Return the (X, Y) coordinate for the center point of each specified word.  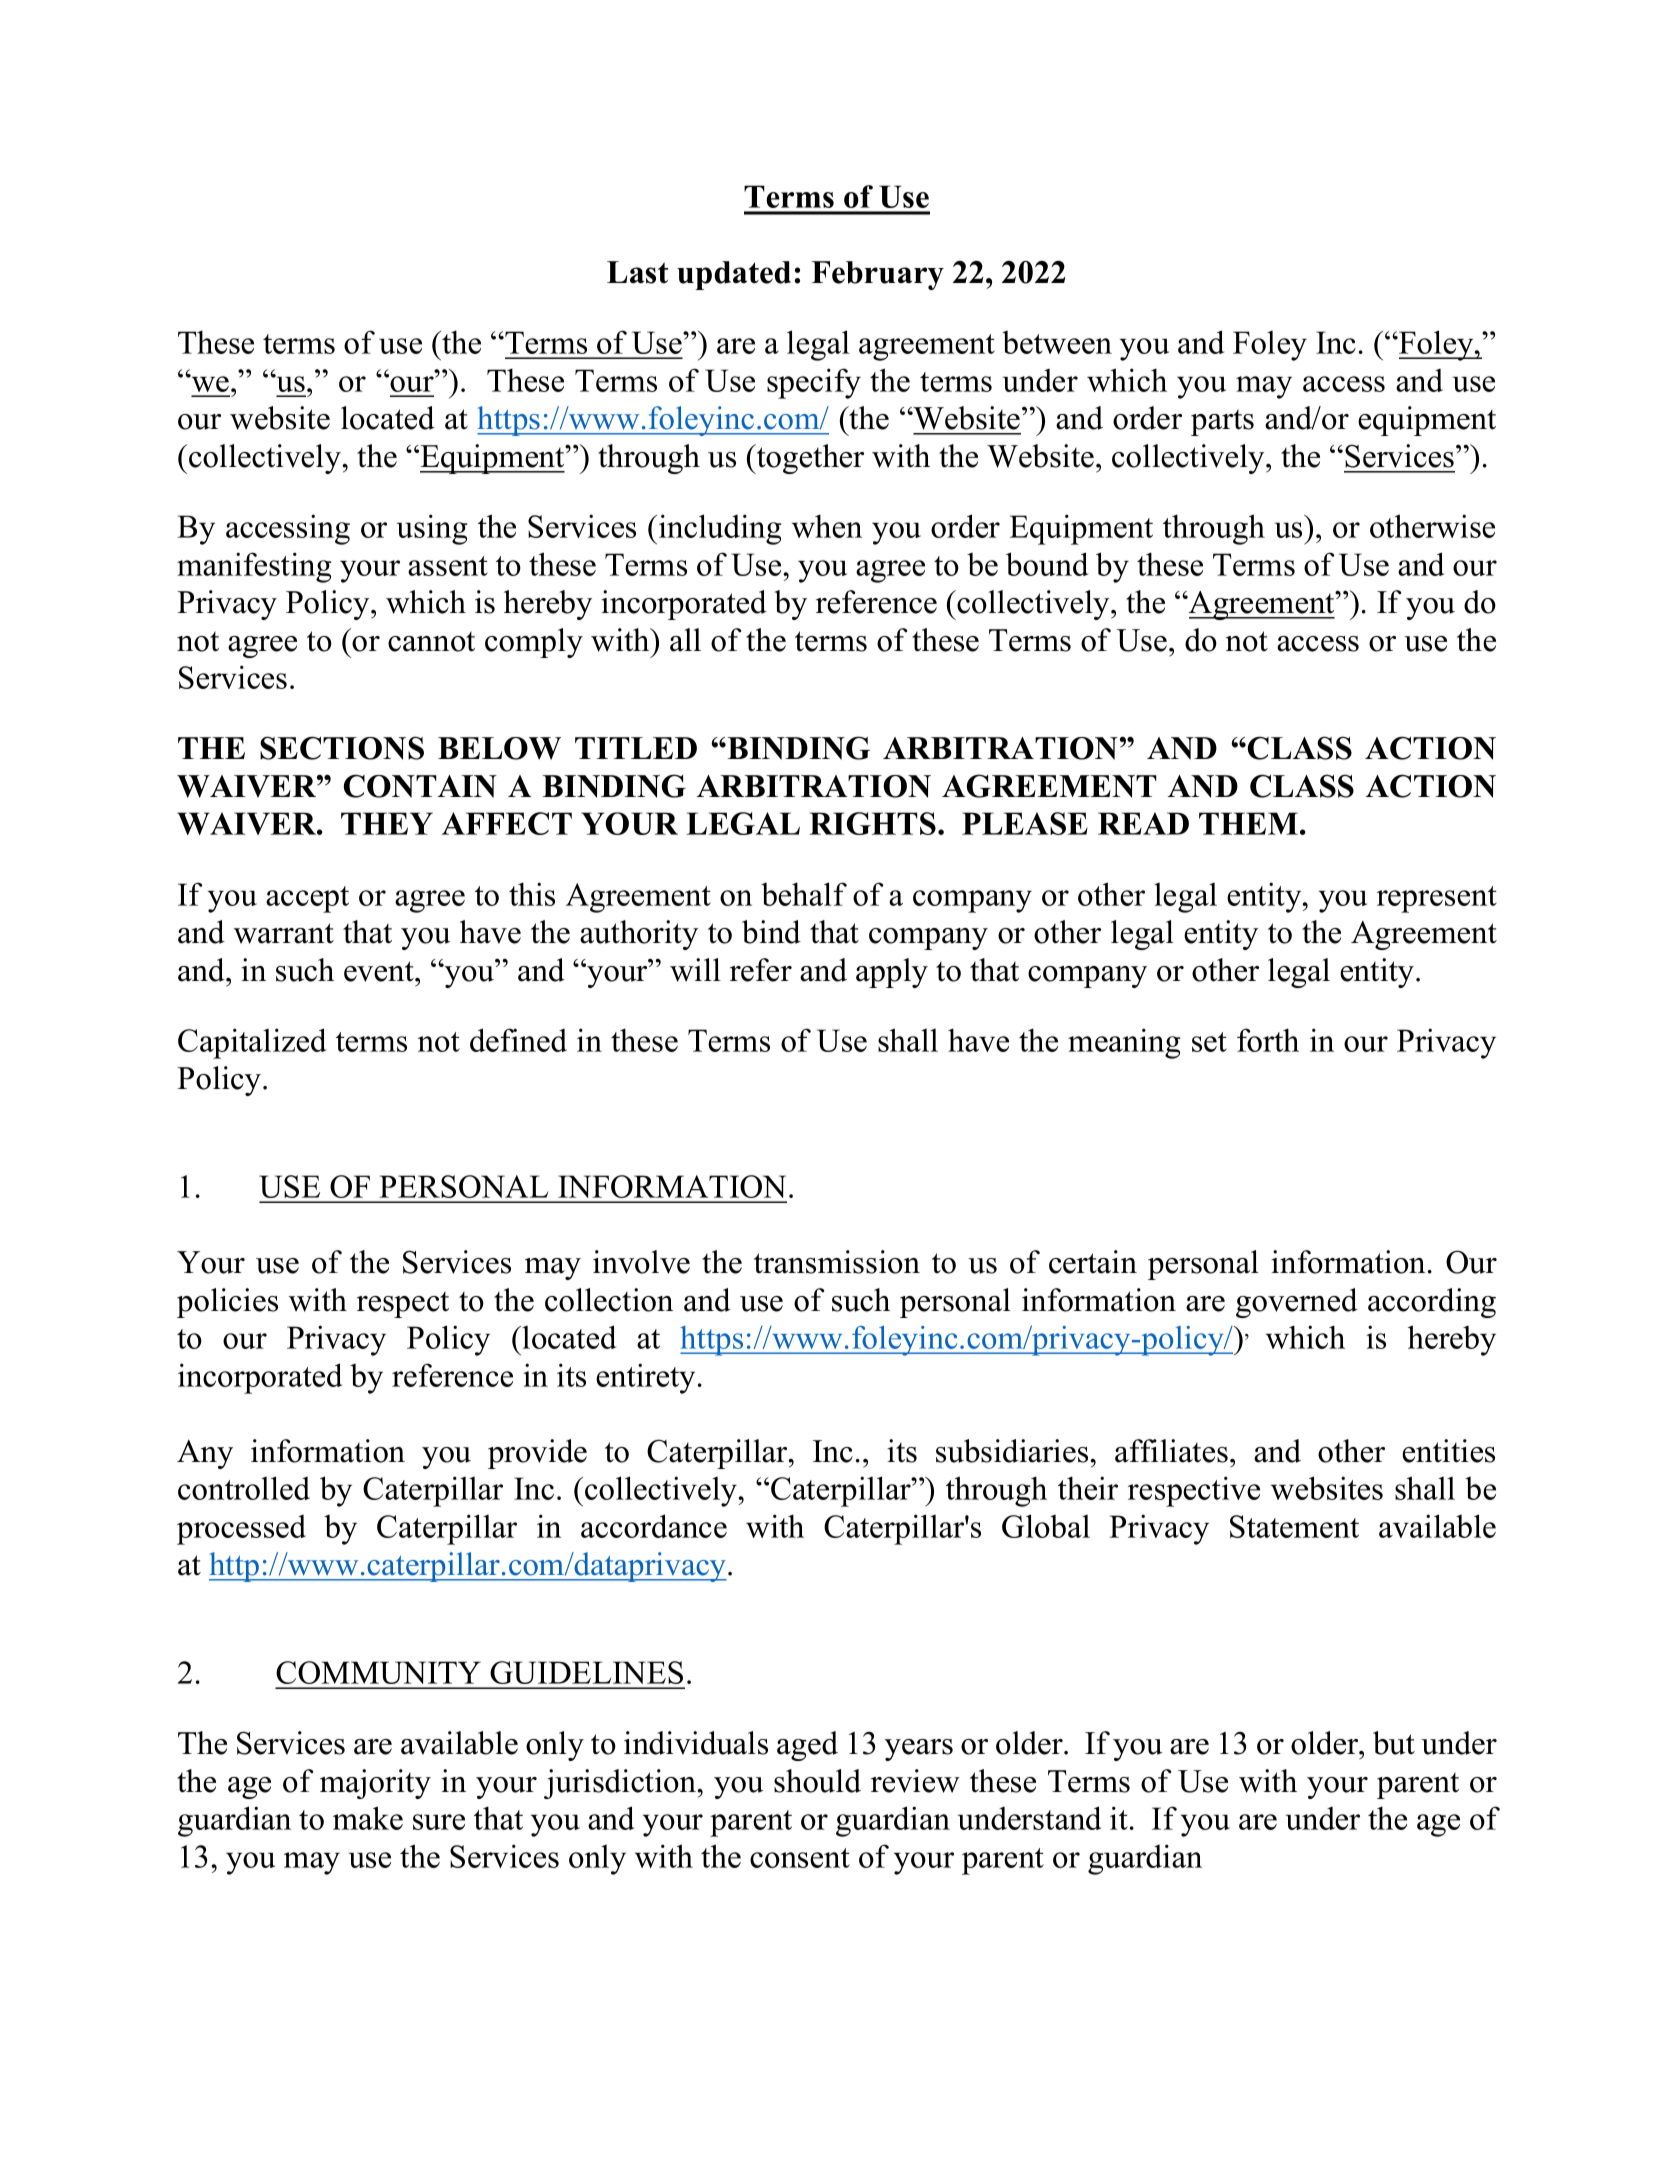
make (368, 1818)
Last (637, 272)
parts (1222, 423)
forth (1268, 1040)
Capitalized (252, 1043)
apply (892, 973)
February (878, 275)
